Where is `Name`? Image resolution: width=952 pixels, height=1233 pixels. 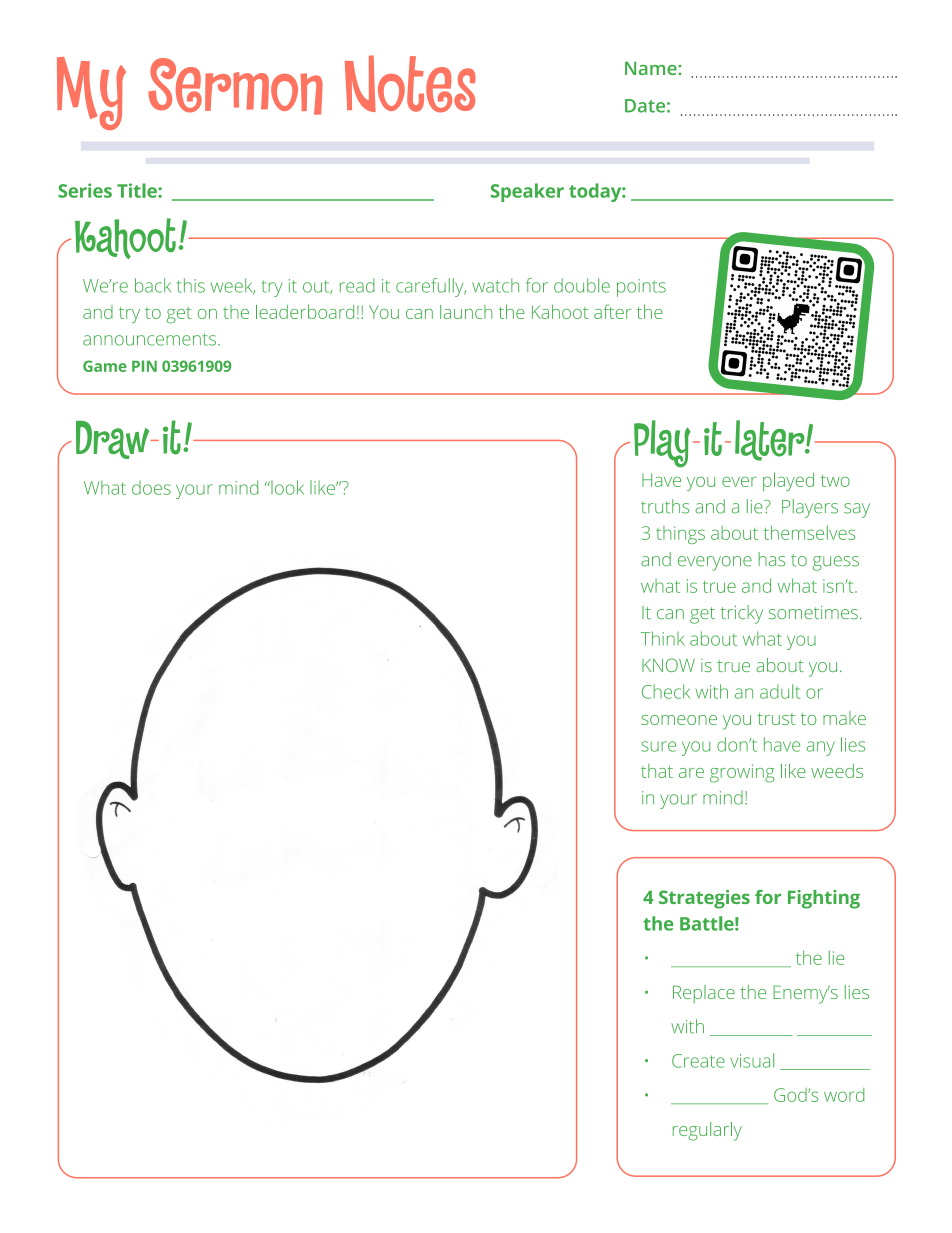
Name is located at coordinates (652, 68).
